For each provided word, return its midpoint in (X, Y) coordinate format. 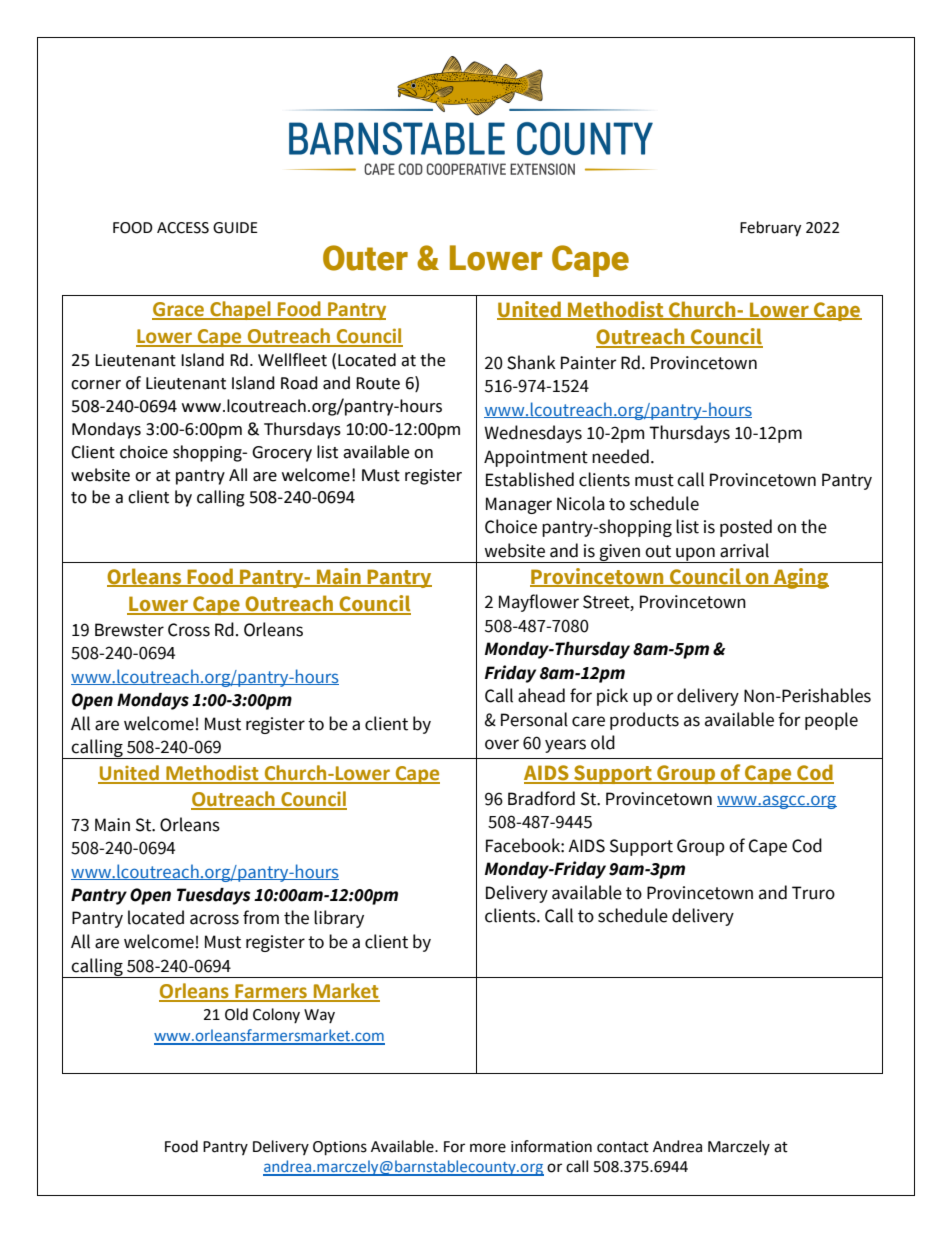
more (488, 1148)
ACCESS (183, 228)
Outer (365, 258)
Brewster (129, 630)
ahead (541, 695)
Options (340, 1148)
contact (623, 1147)
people (831, 721)
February (770, 229)
